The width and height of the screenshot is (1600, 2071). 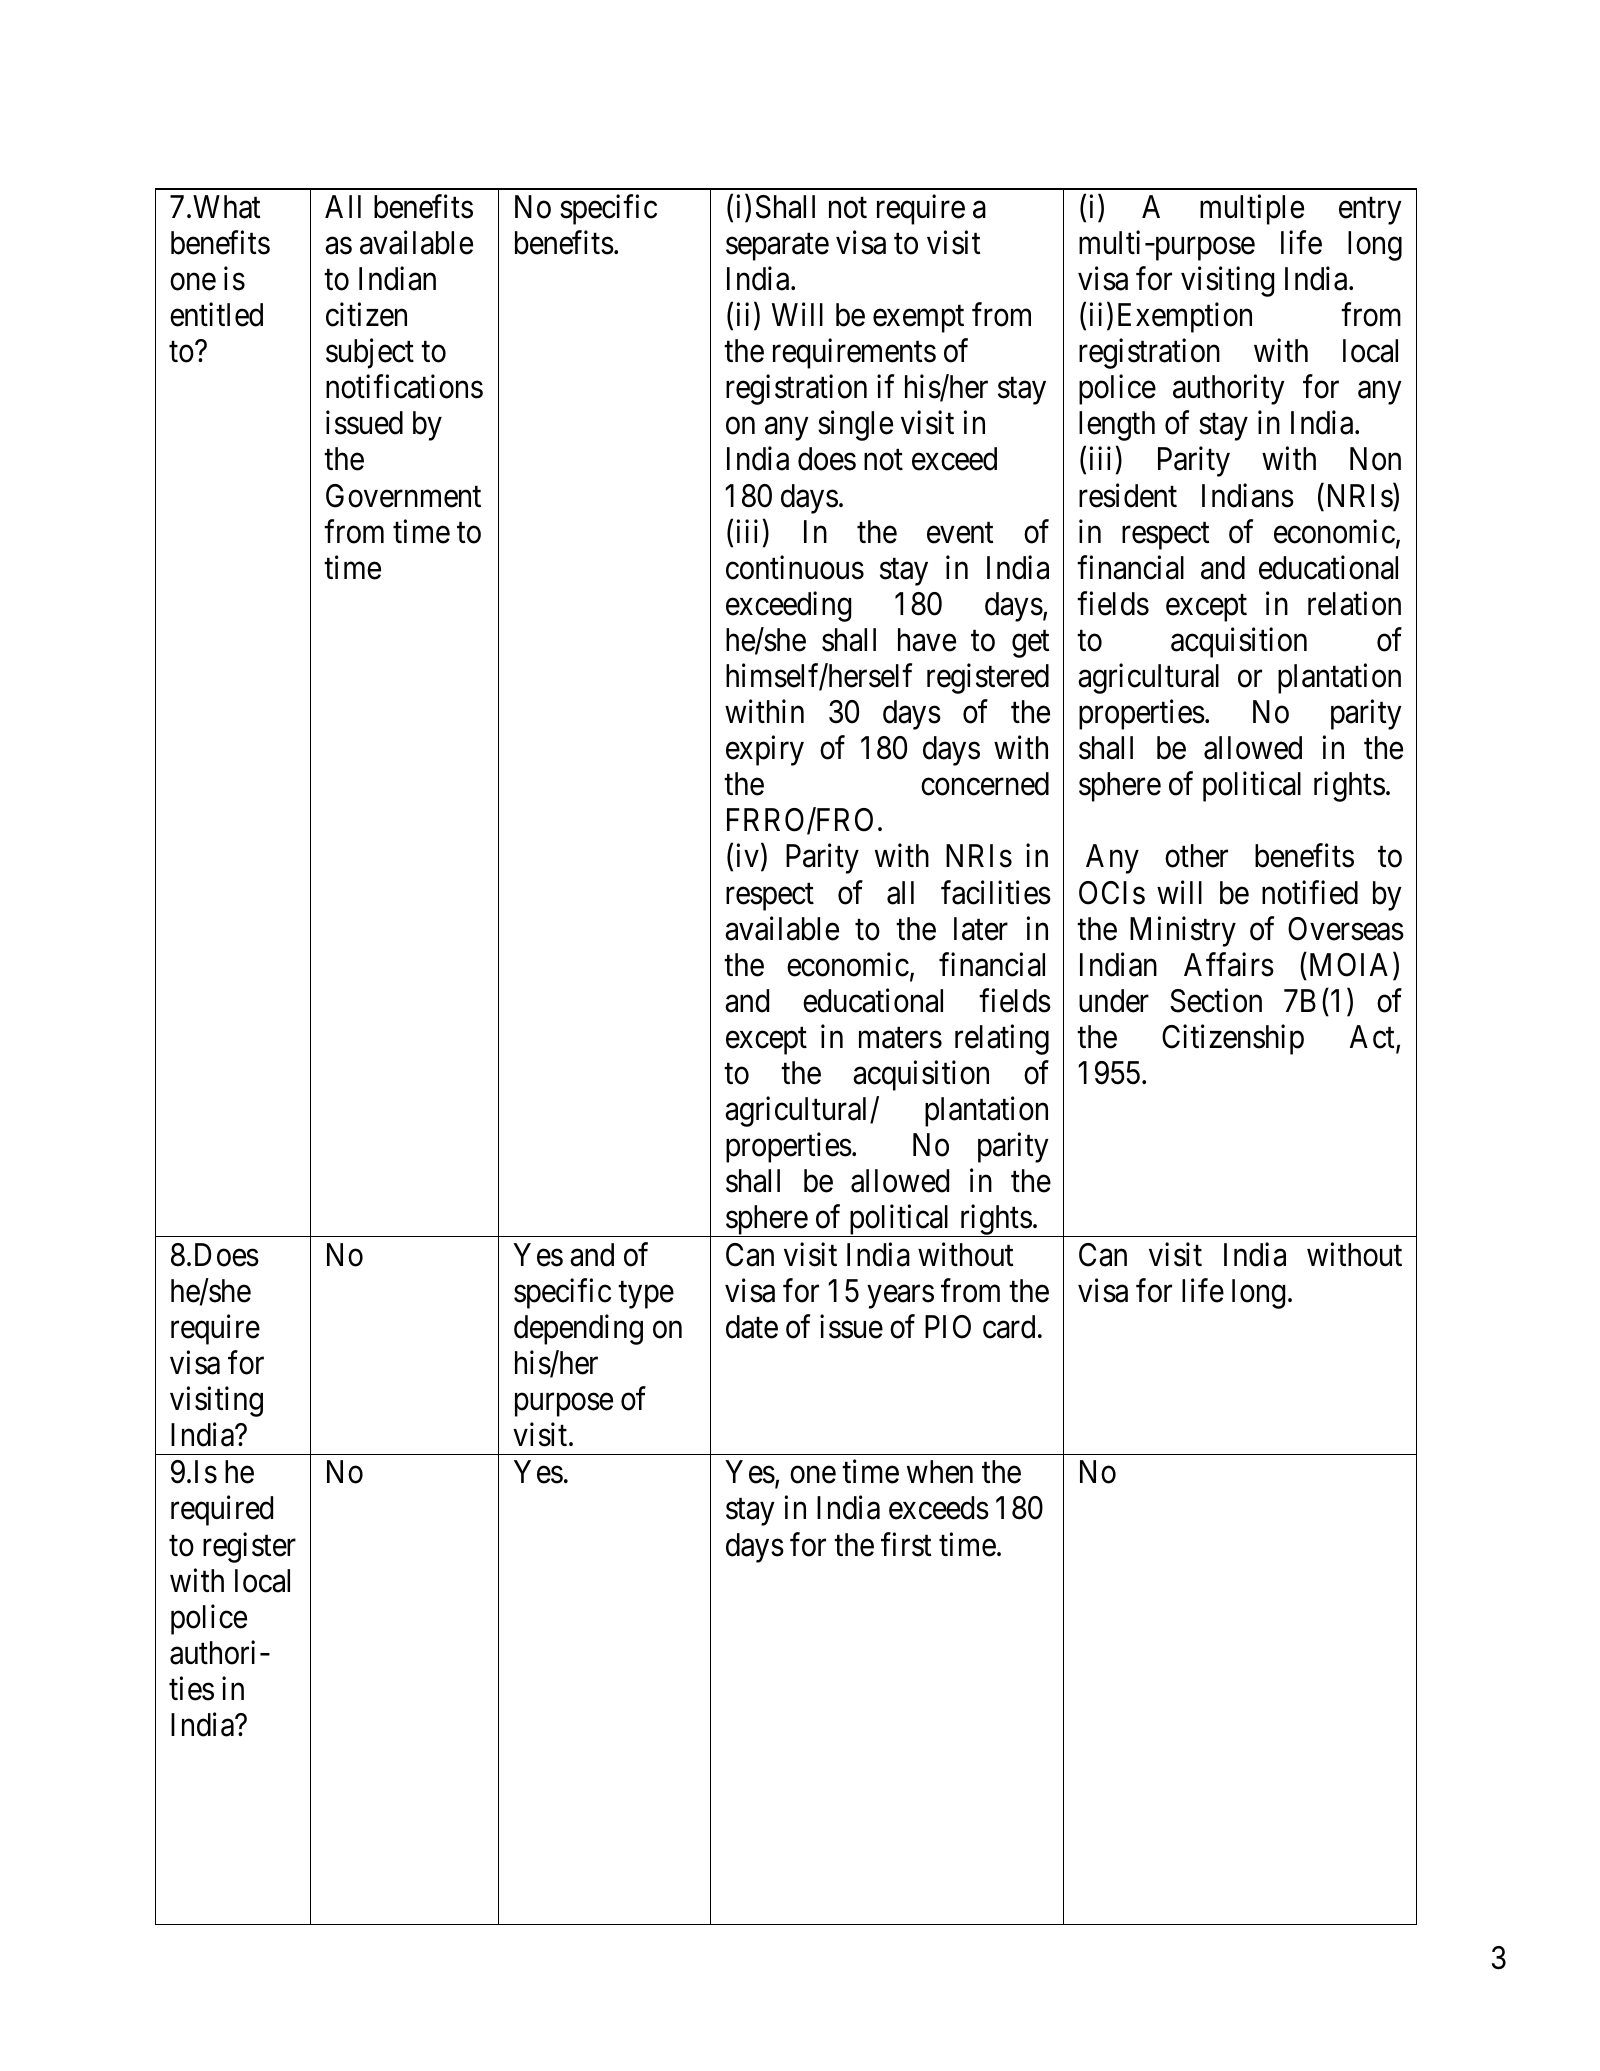 I want to click on entry, so click(x=1370, y=211).
